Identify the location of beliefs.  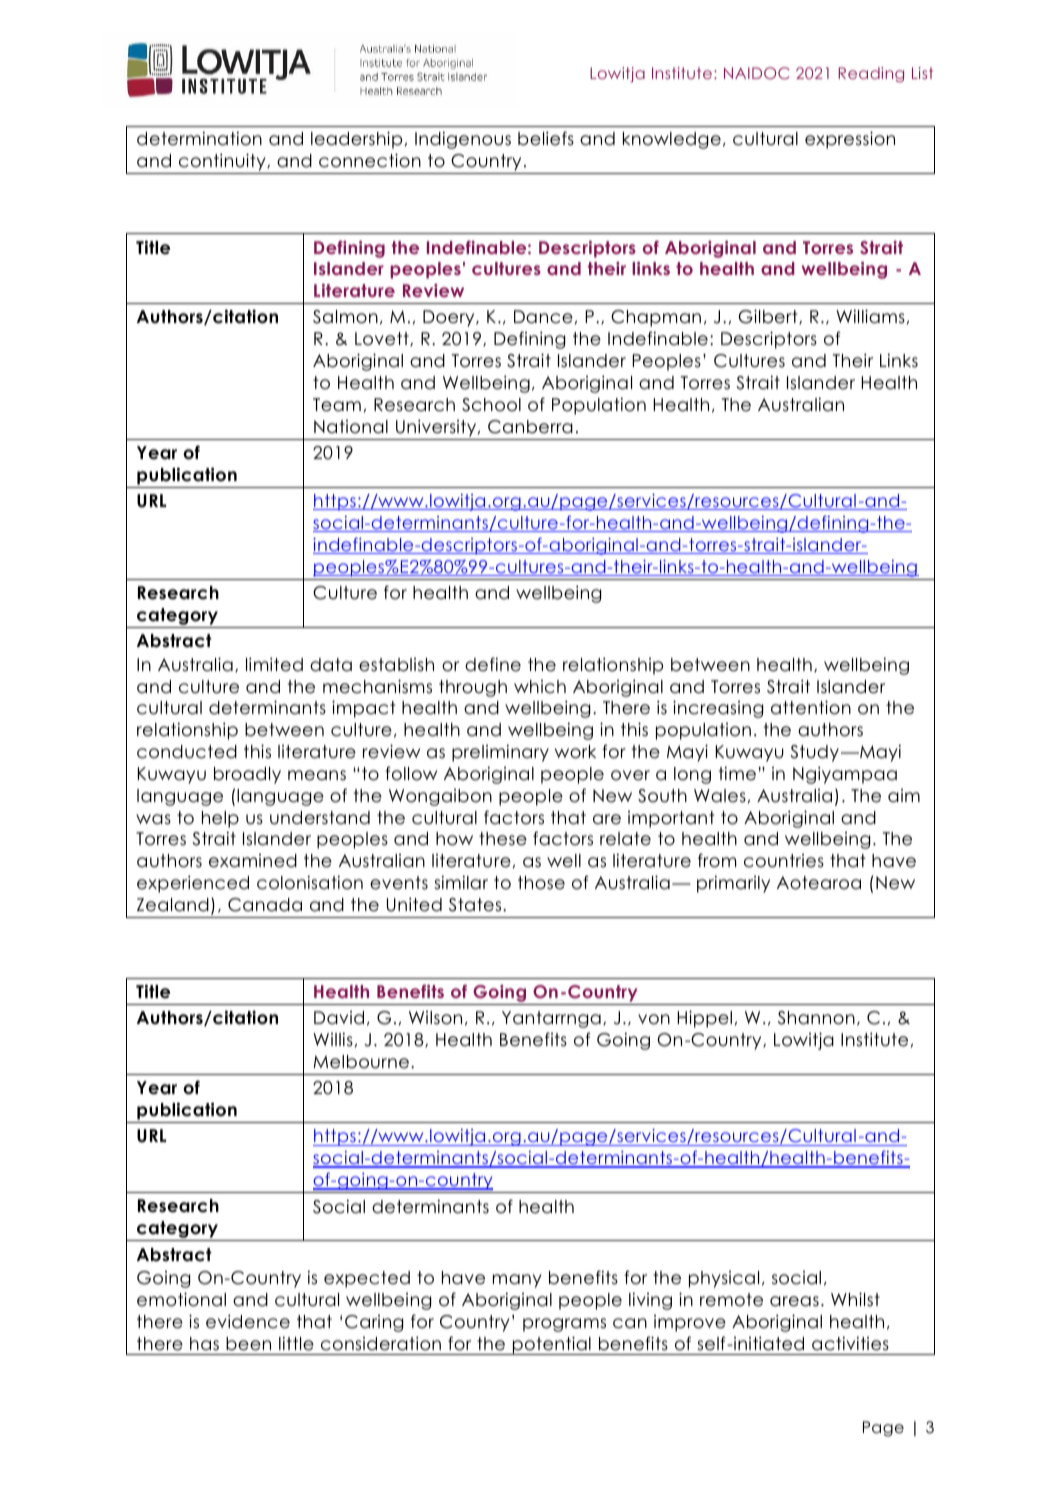
(546, 138).
